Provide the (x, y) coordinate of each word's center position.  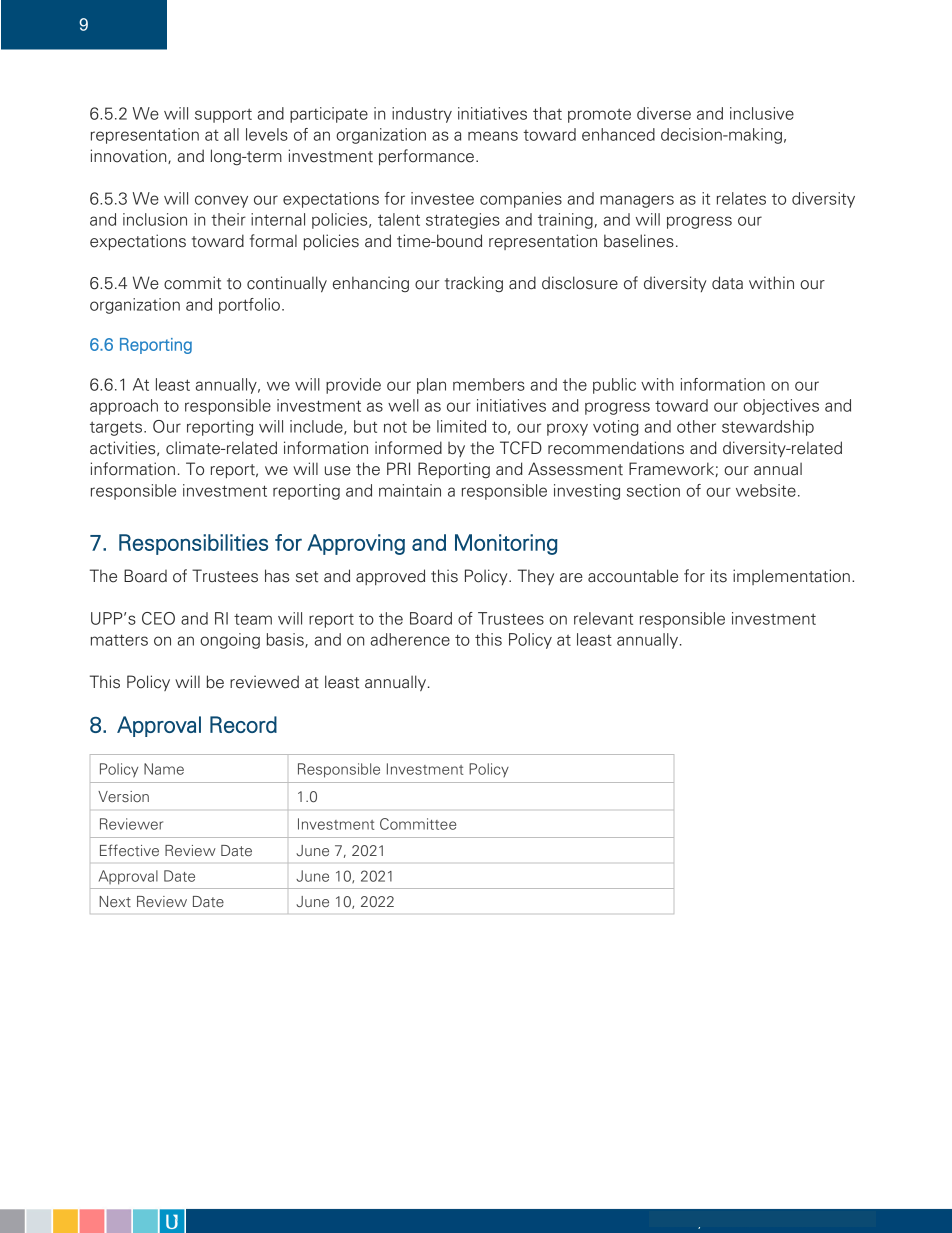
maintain (410, 490)
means (493, 136)
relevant (603, 618)
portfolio (249, 306)
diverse (664, 113)
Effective (129, 850)
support (223, 115)
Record (243, 724)
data (727, 283)
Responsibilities (193, 544)
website (766, 490)
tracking (474, 284)
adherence (410, 639)
